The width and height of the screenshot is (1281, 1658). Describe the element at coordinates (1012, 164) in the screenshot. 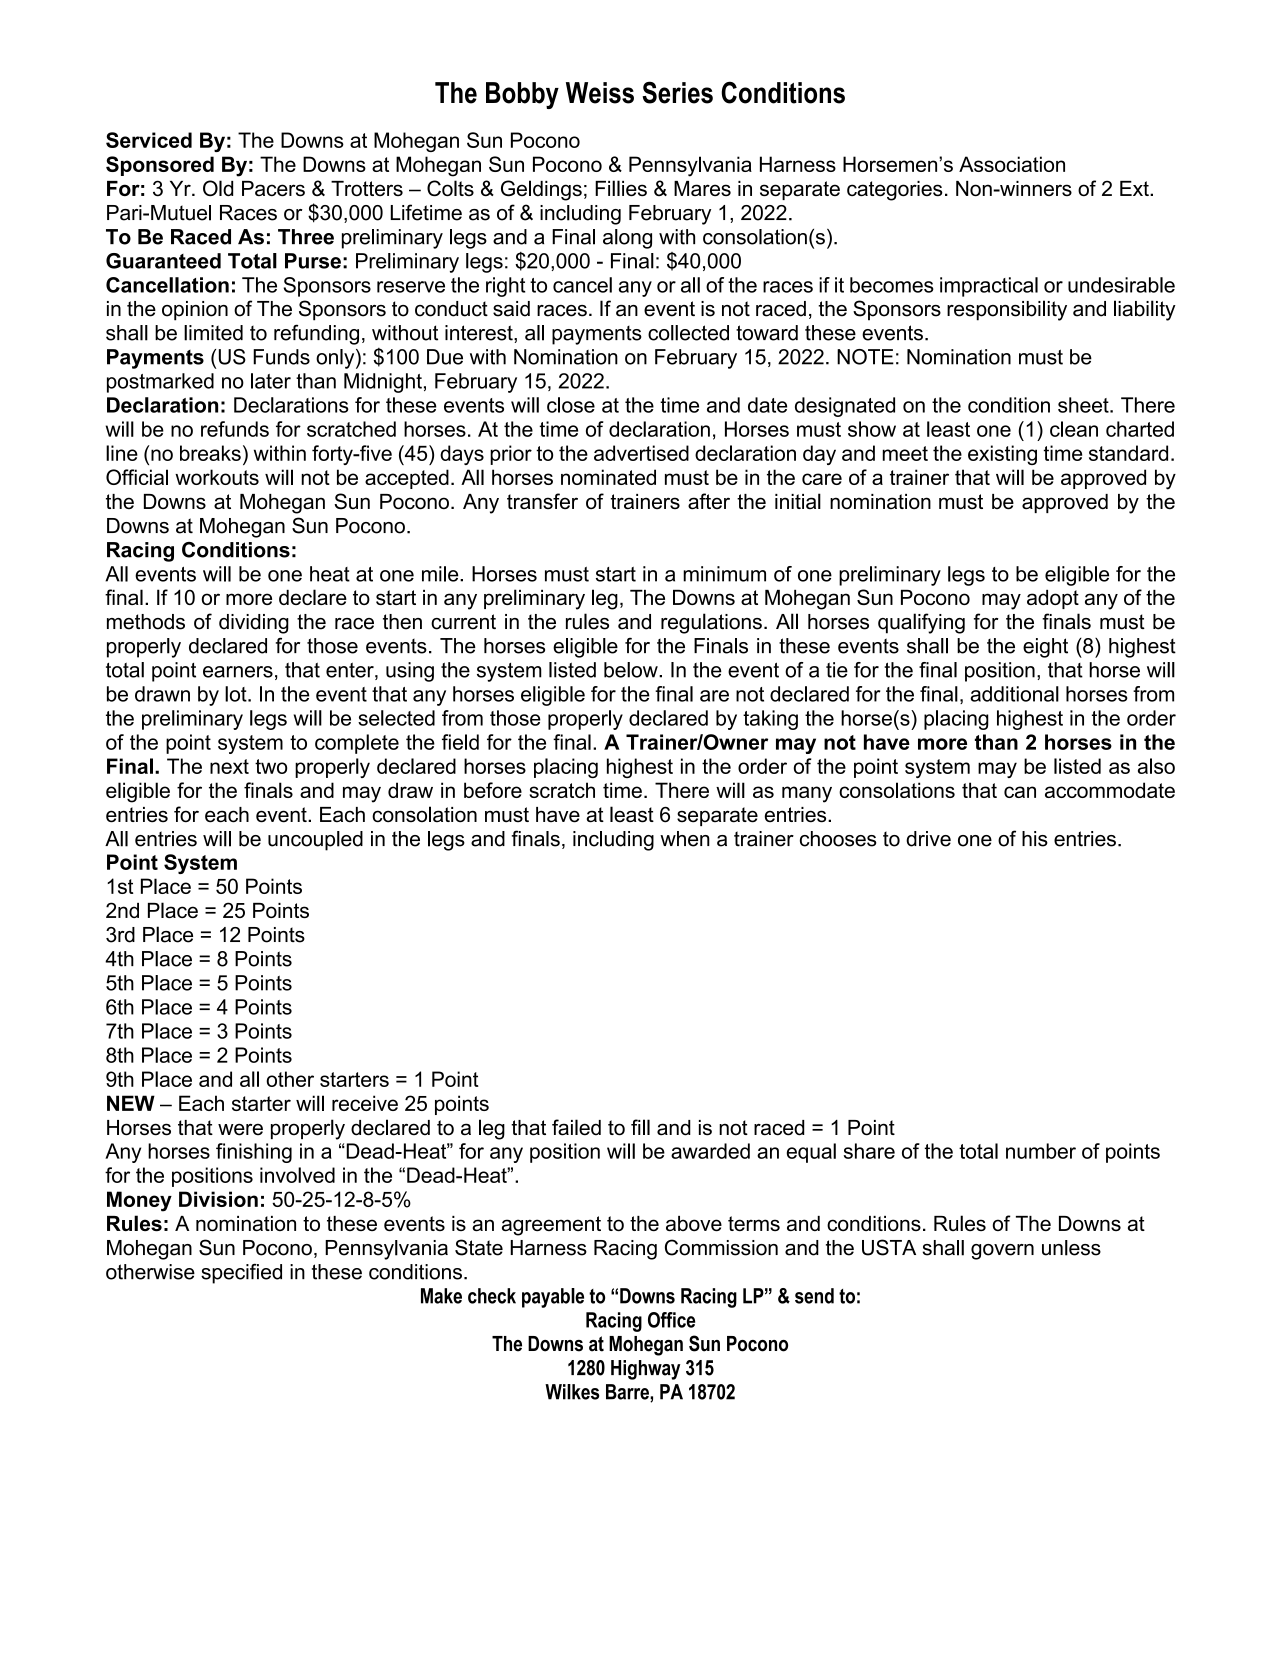

I see `Association` at that location.
